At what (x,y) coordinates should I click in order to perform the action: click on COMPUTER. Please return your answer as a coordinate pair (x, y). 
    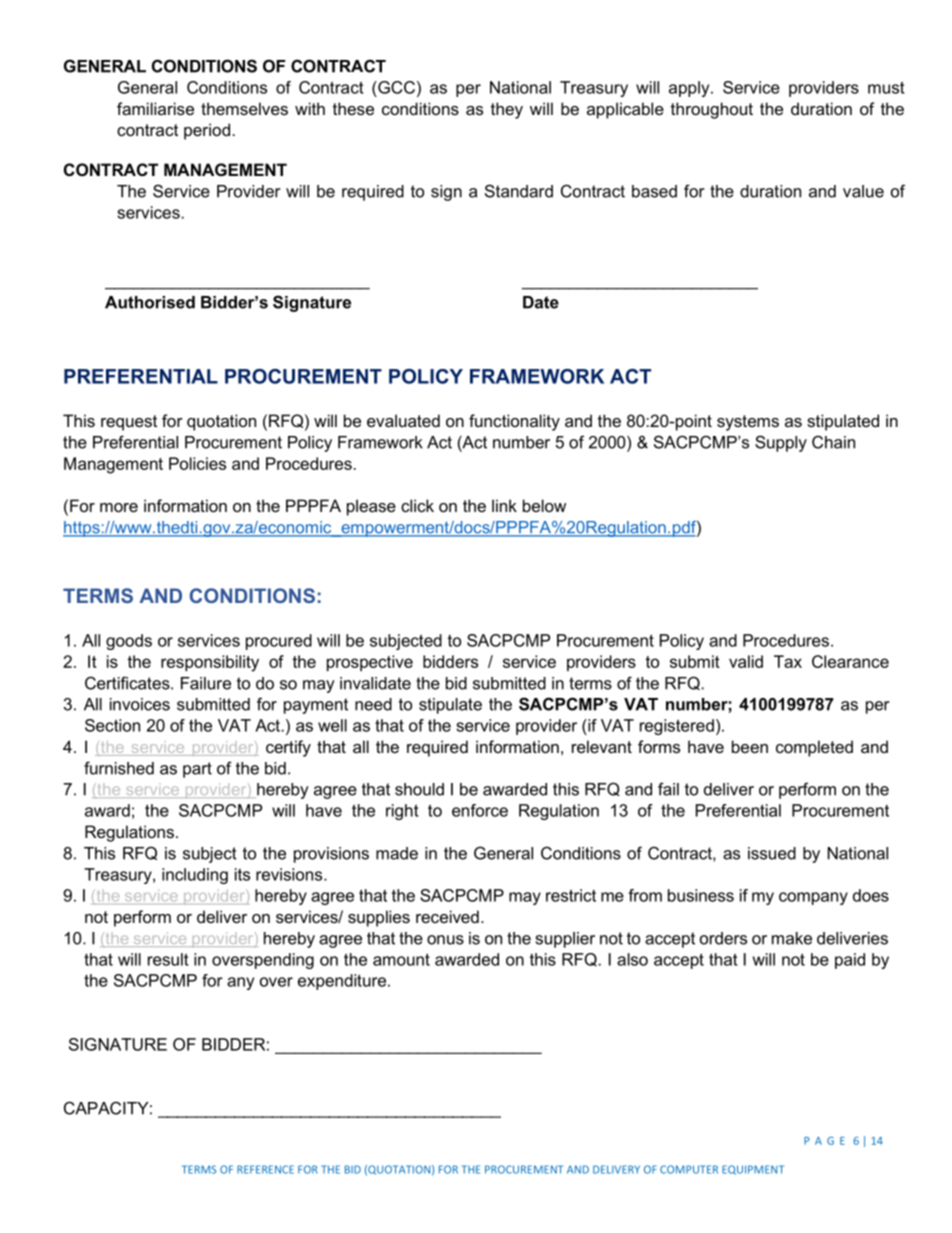
    Looking at the image, I should click on (689, 1169).
